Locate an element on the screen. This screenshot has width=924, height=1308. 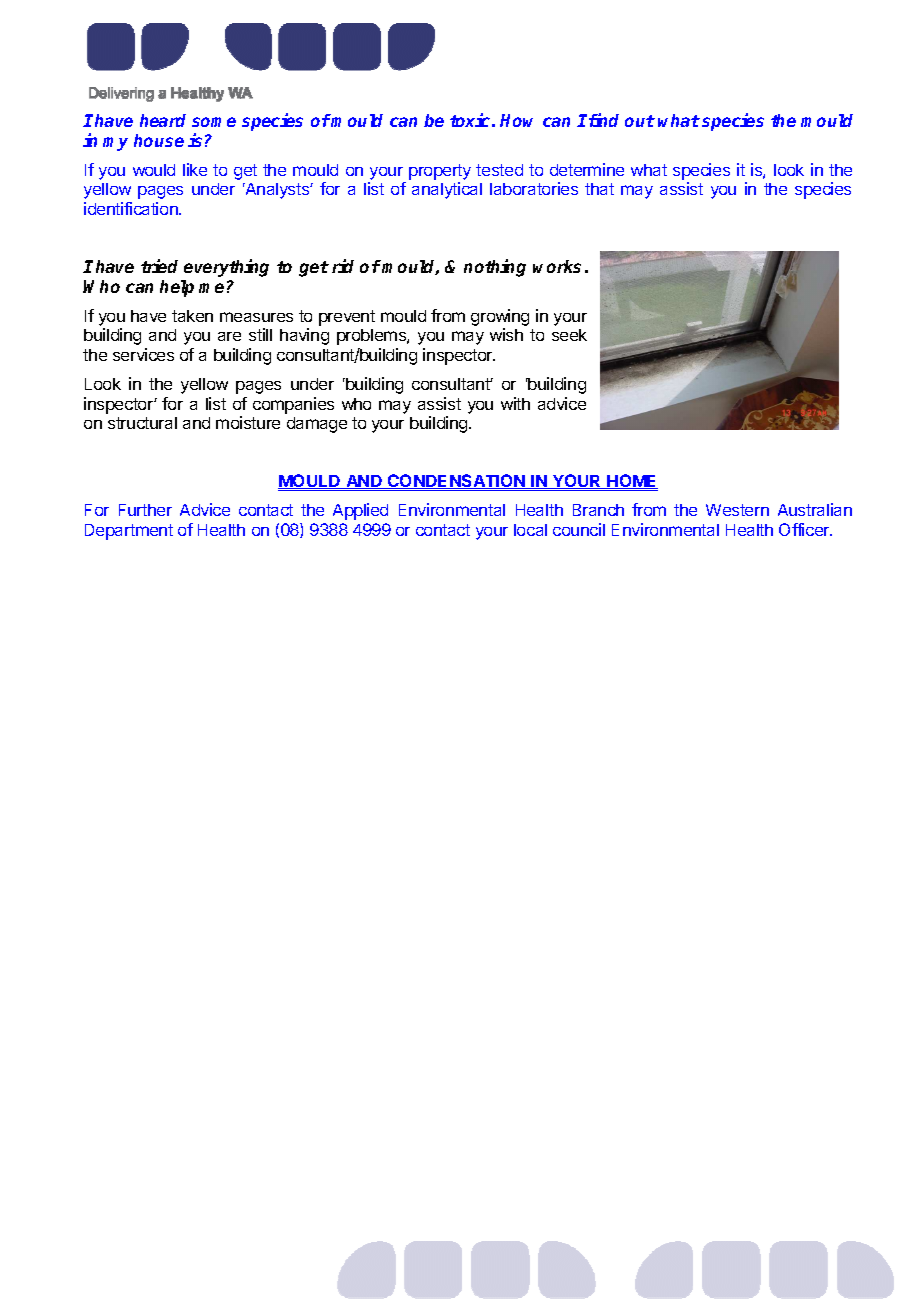
tested is located at coordinates (499, 170).
